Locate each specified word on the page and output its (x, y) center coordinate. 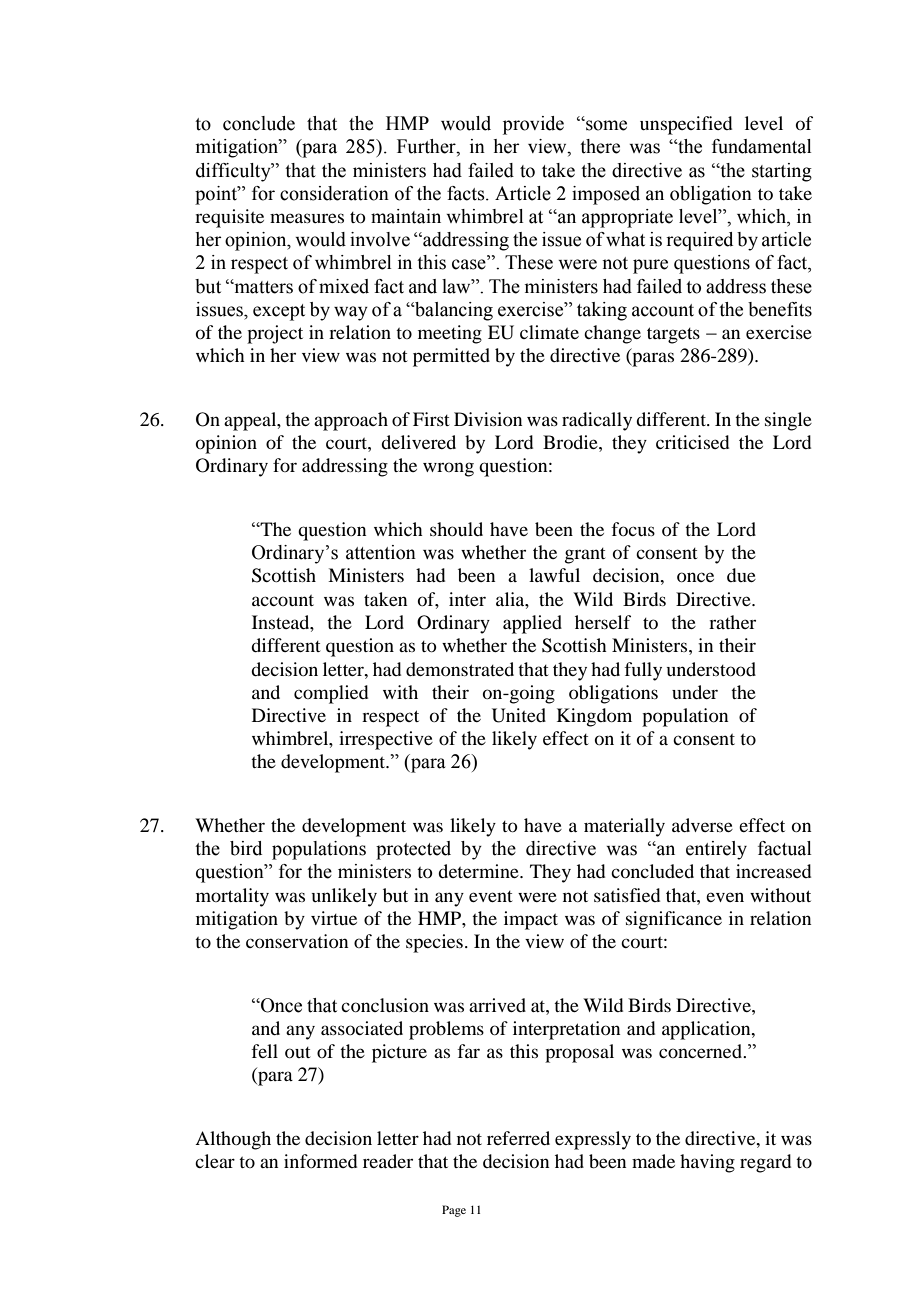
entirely (716, 850)
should (456, 529)
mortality (232, 897)
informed (320, 1161)
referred (518, 1138)
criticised (692, 442)
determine (479, 871)
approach (351, 421)
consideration (334, 193)
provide (533, 125)
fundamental (762, 146)
